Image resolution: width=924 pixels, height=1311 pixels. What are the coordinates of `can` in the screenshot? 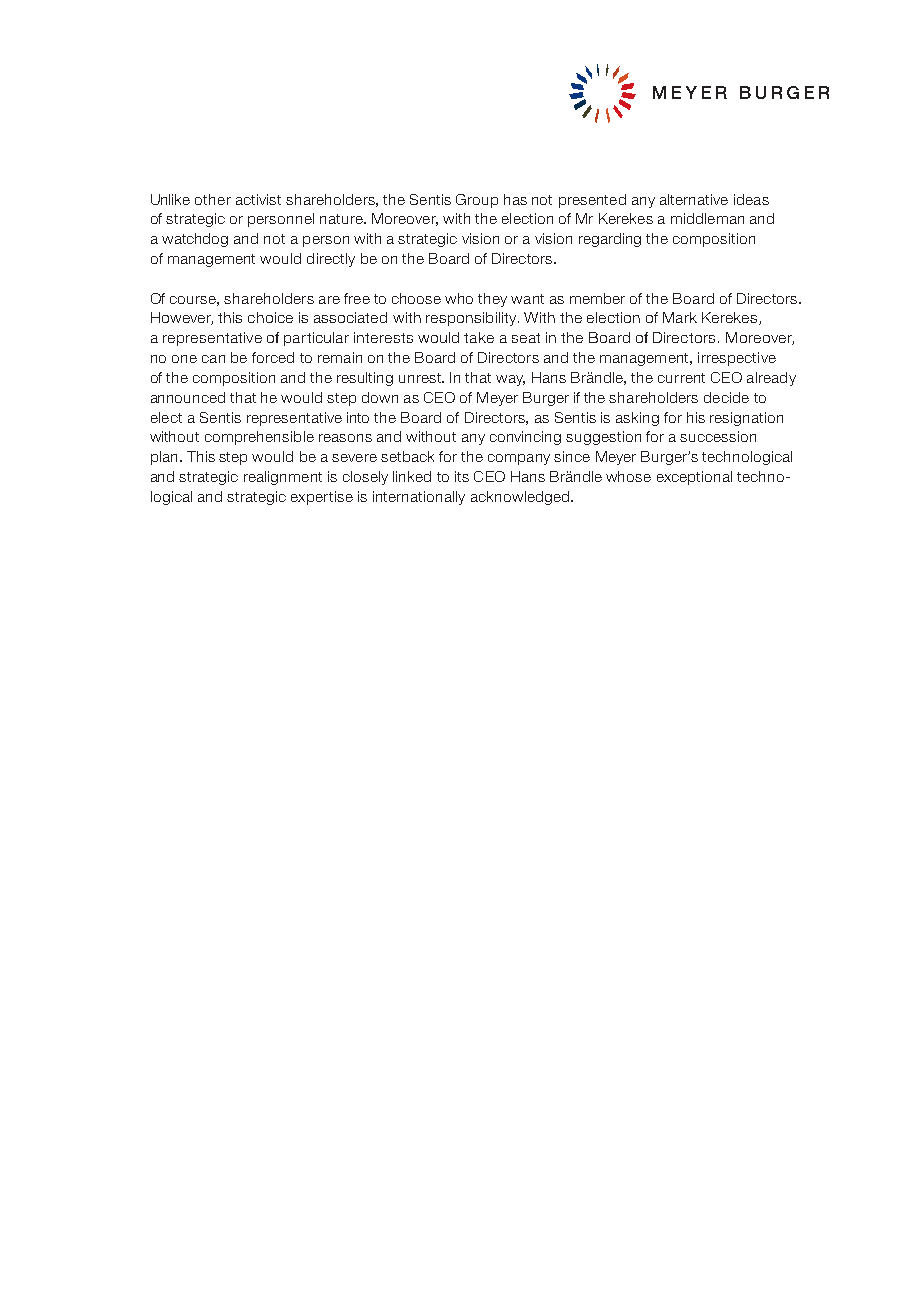 It's located at (213, 359).
